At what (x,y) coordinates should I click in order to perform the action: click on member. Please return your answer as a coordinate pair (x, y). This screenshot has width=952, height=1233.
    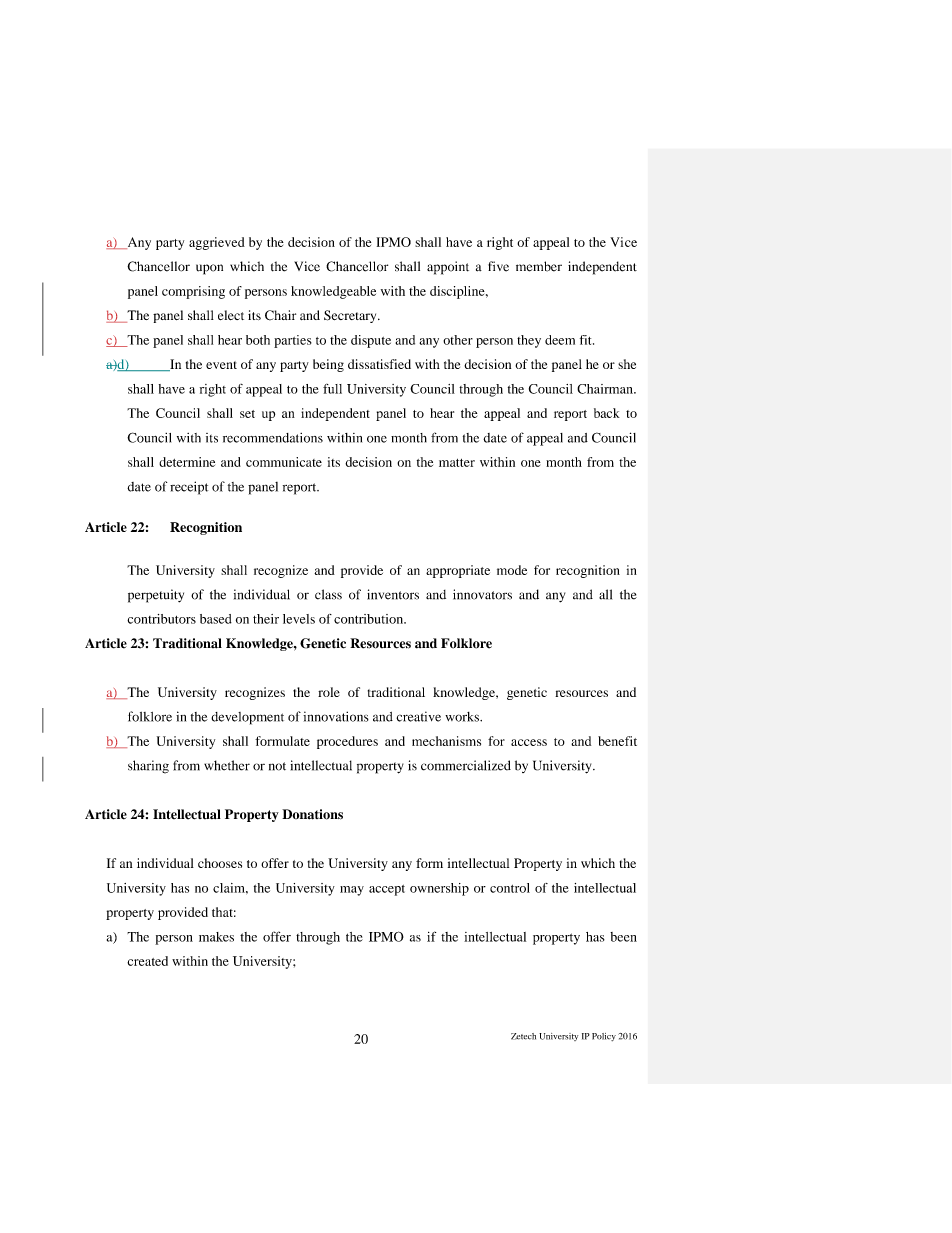
    Looking at the image, I should click on (539, 266).
